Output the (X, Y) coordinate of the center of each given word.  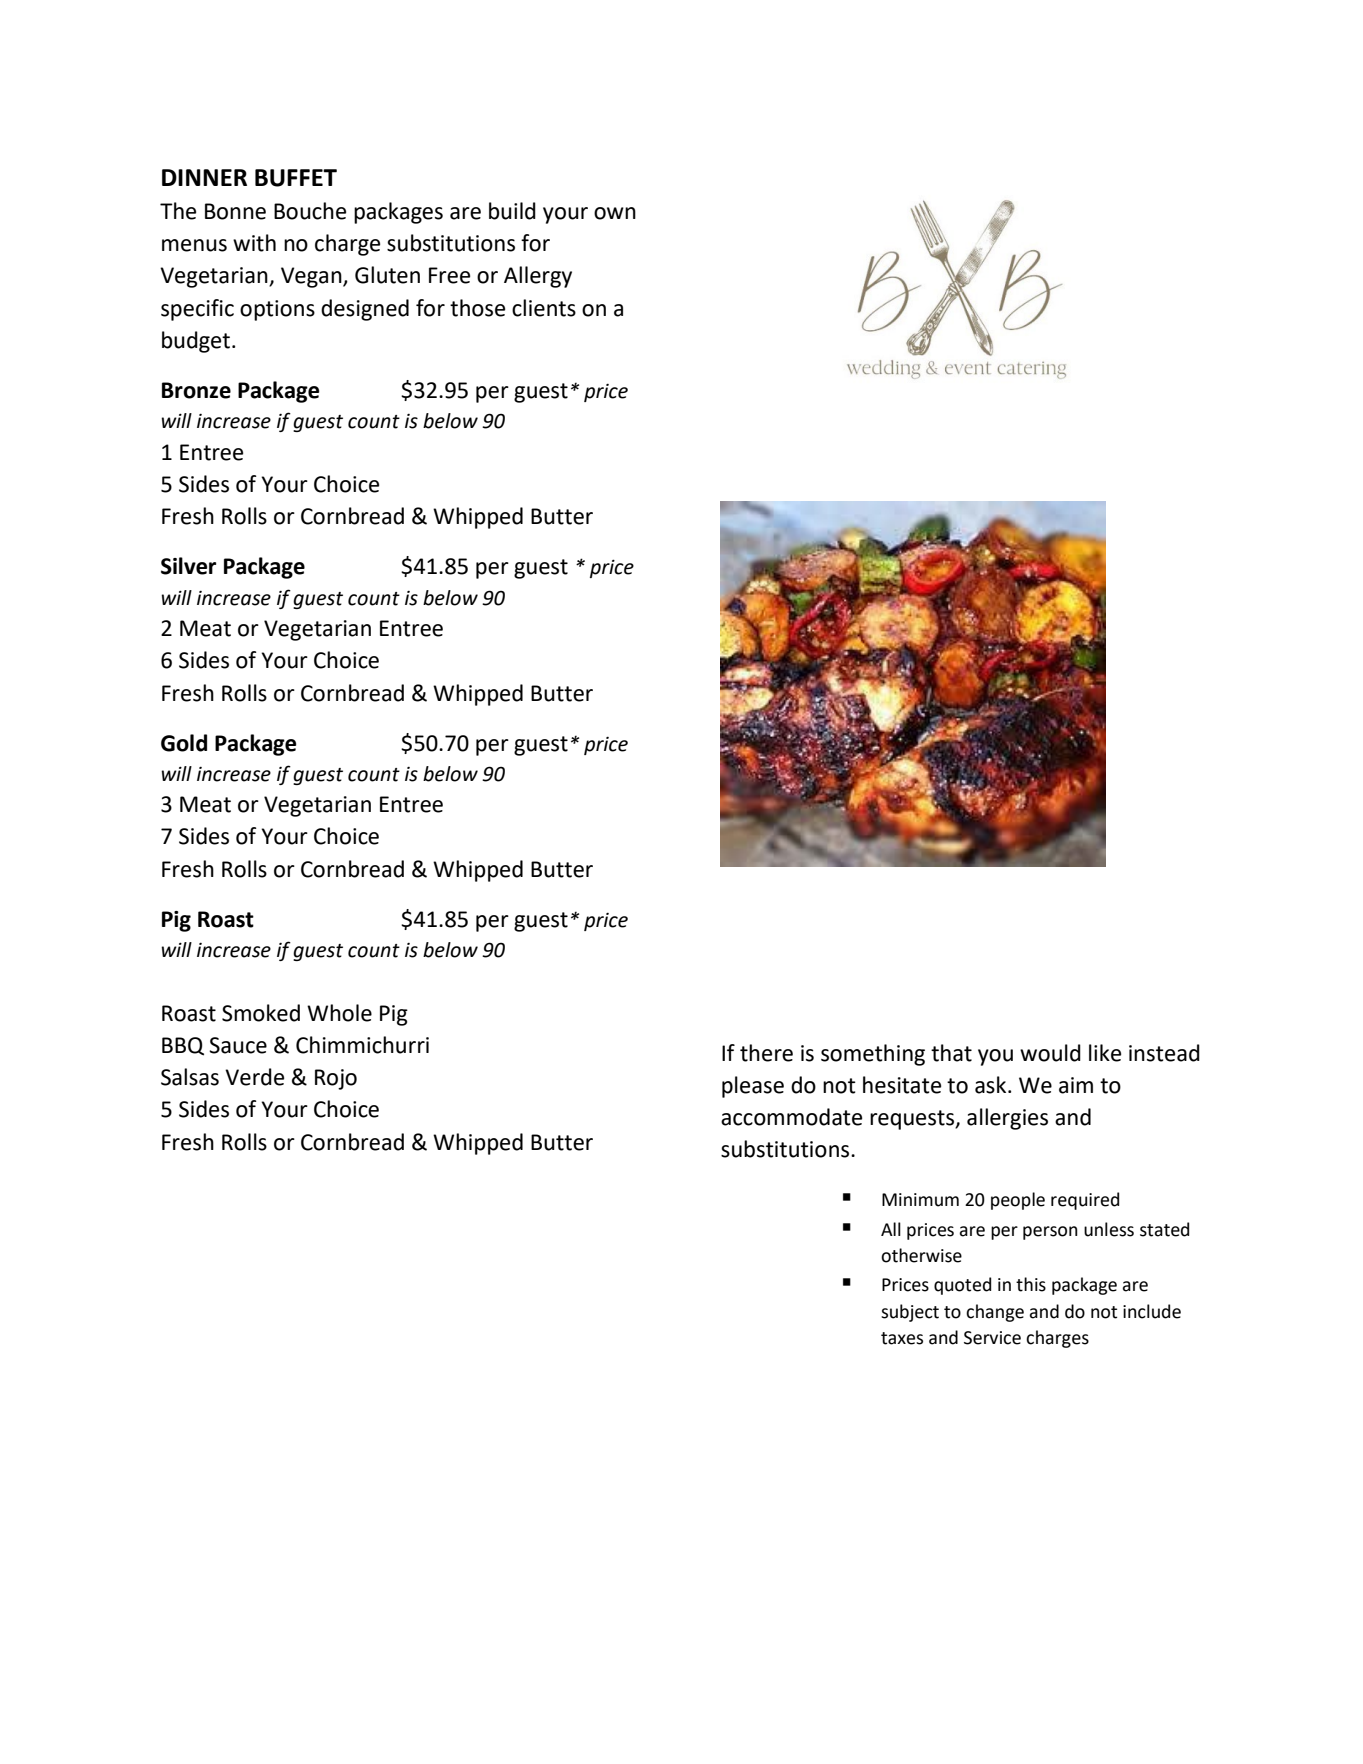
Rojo (336, 1079)
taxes (902, 1338)
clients (544, 308)
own (615, 213)
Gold (184, 743)
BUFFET (296, 178)
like (1105, 1053)
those (477, 308)
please (753, 1087)
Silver (188, 566)
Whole (339, 1013)
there (766, 1053)
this (1031, 1284)
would (1050, 1053)
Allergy (538, 277)
